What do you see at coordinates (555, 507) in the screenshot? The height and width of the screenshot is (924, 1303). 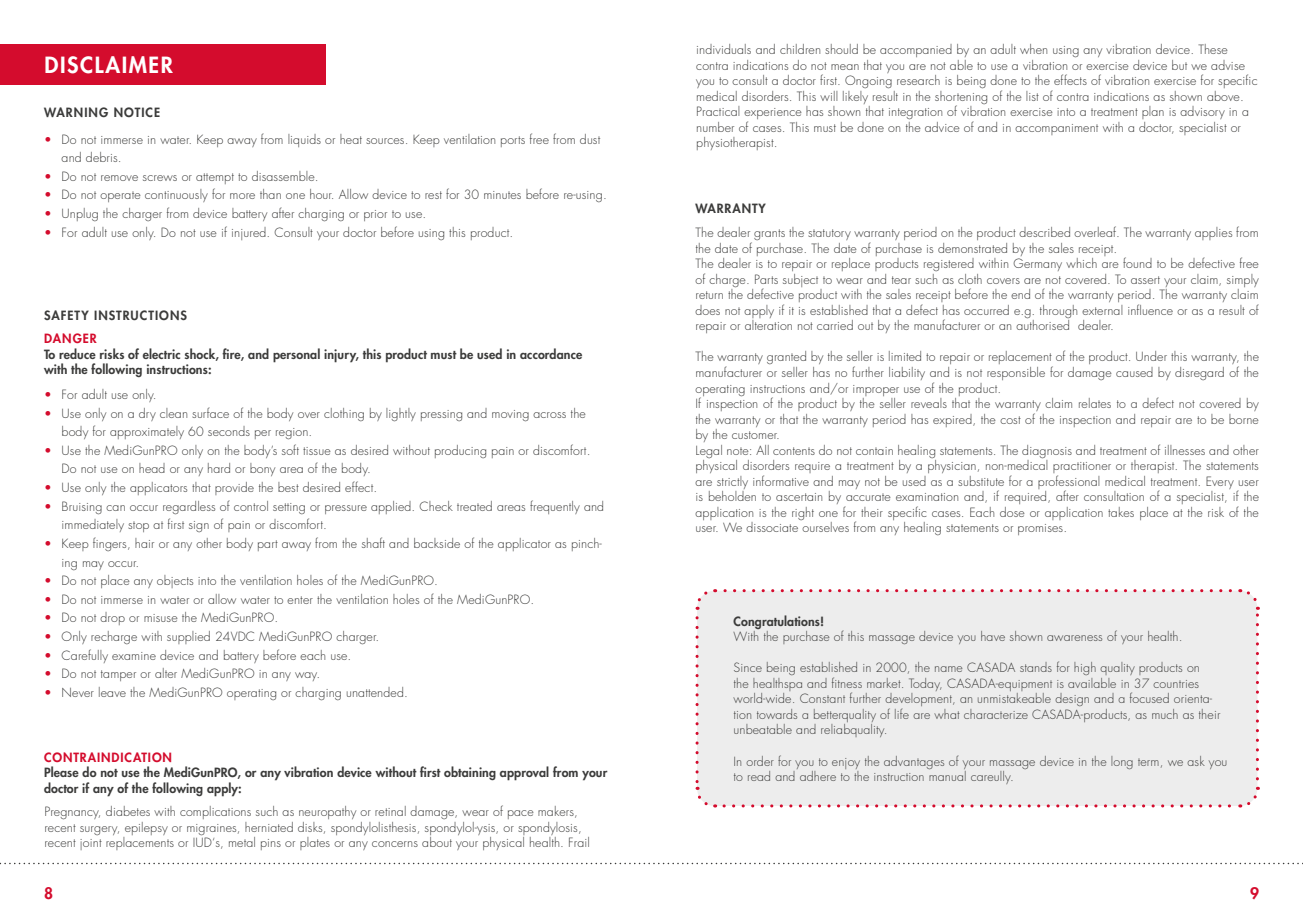 I see `frequently` at bounding box center [555, 507].
